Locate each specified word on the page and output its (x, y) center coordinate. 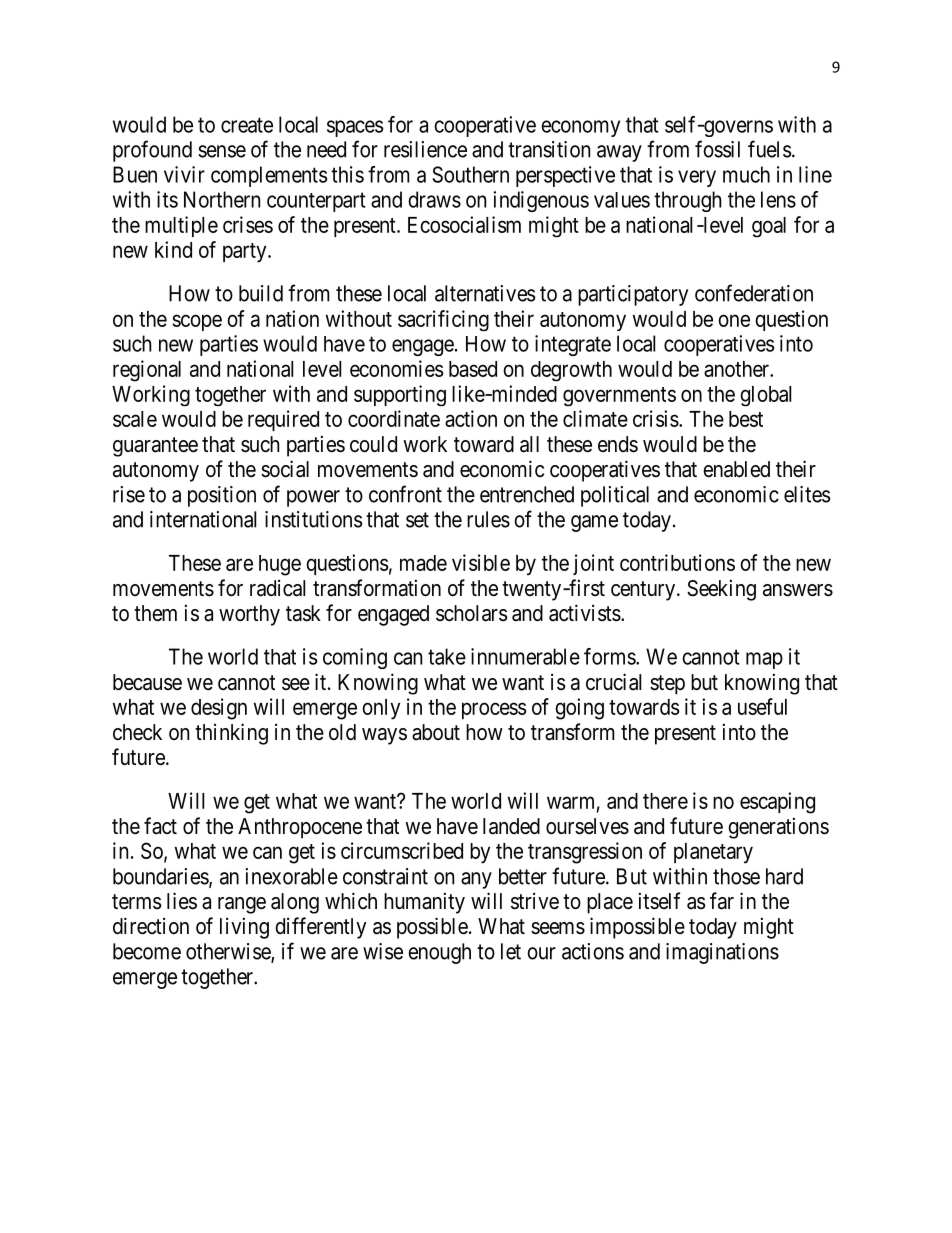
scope (197, 322)
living (244, 928)
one (734, 320)
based (473, 369)
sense (222, 151)
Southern (470, 174)
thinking (231, 734)
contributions (677, 562)
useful (762, 706)
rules (488, 519)
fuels (769, 149)
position (222, 496)
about (436, 732)
